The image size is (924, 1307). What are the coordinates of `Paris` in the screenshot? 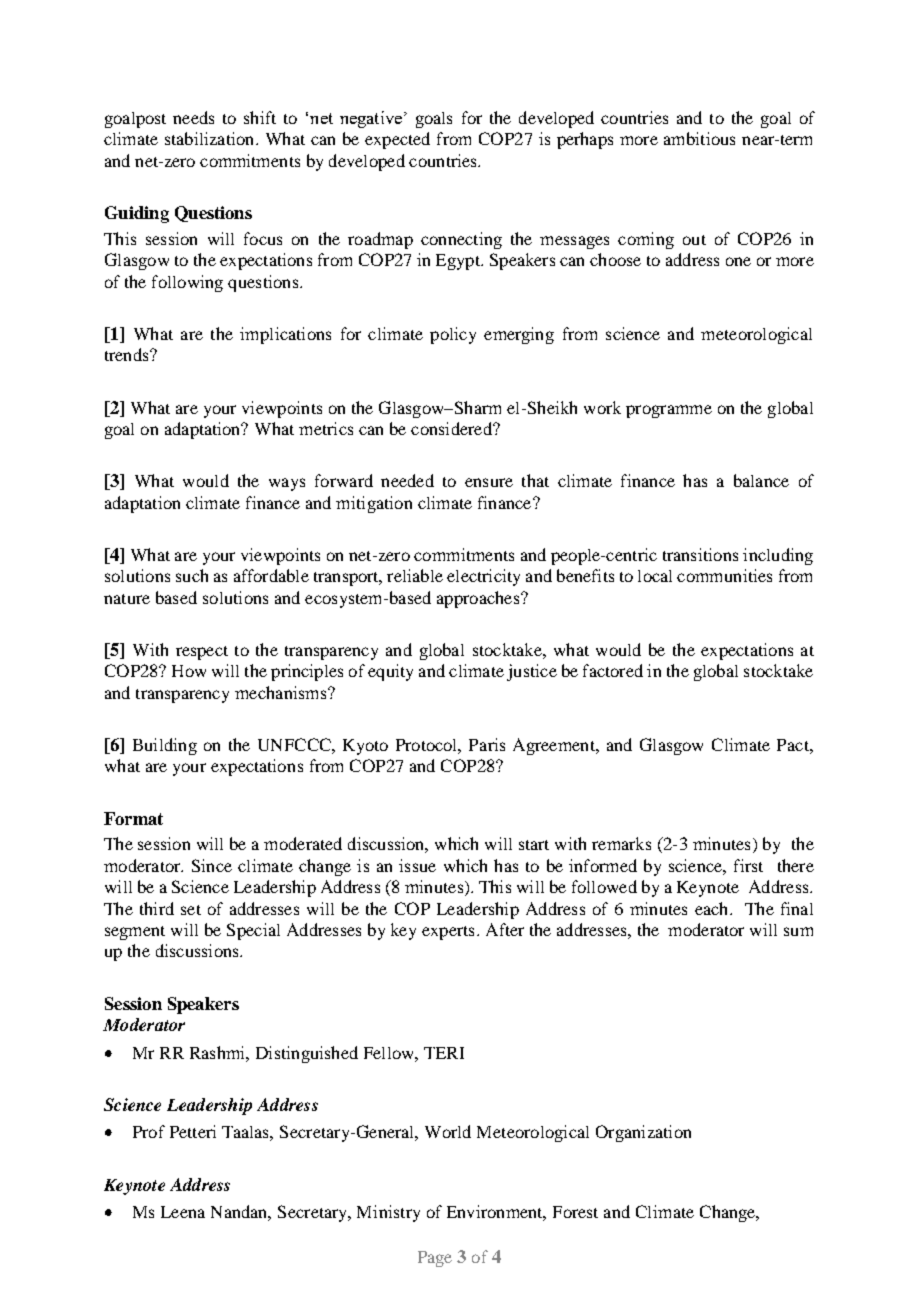 It's located at (487, 744).
